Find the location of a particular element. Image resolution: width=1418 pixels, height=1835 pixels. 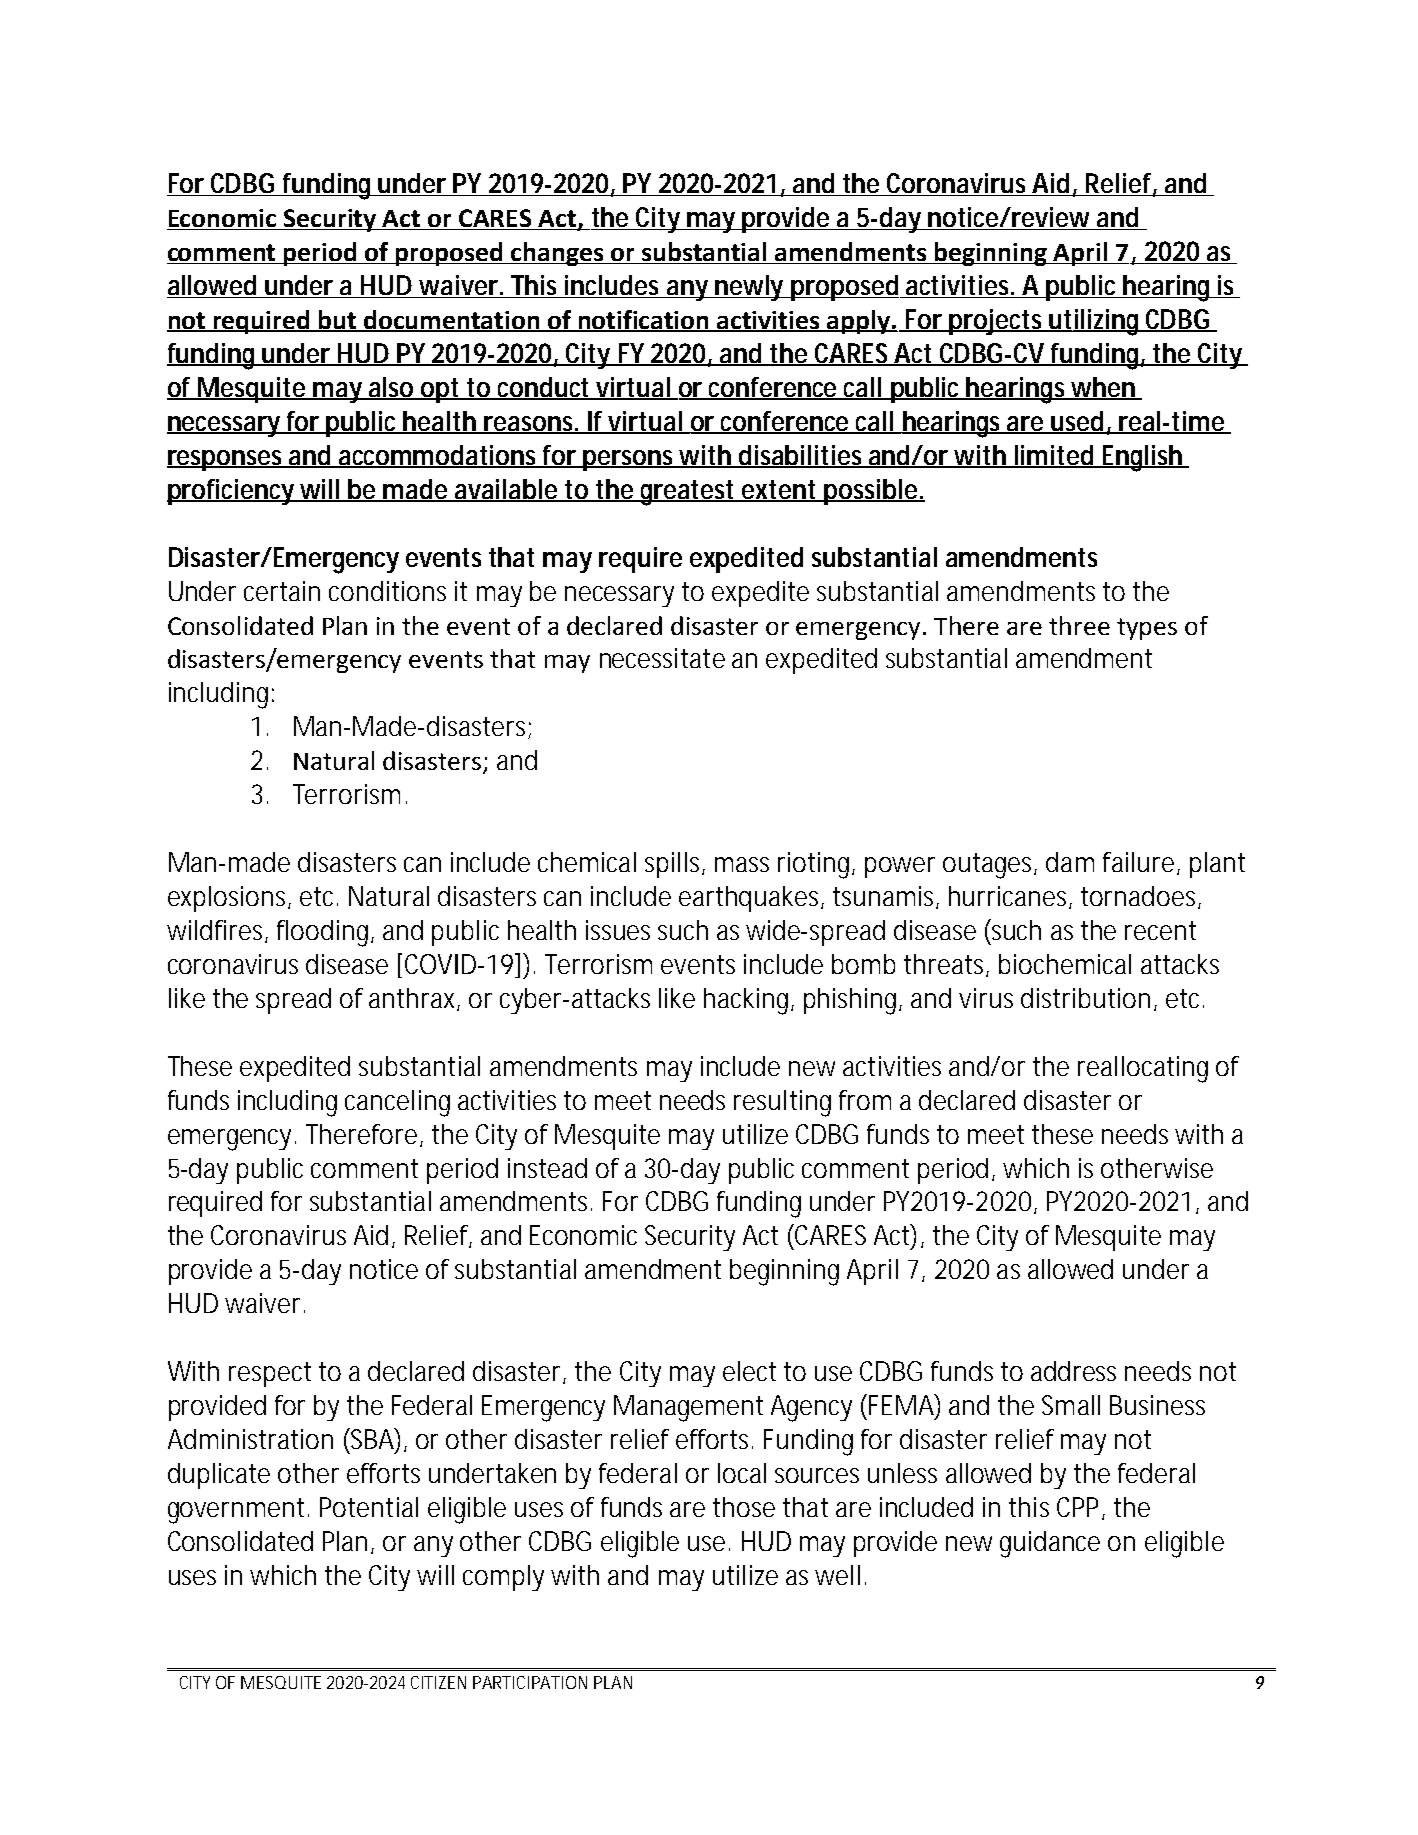

outages is located at coordinates (989, 866).
